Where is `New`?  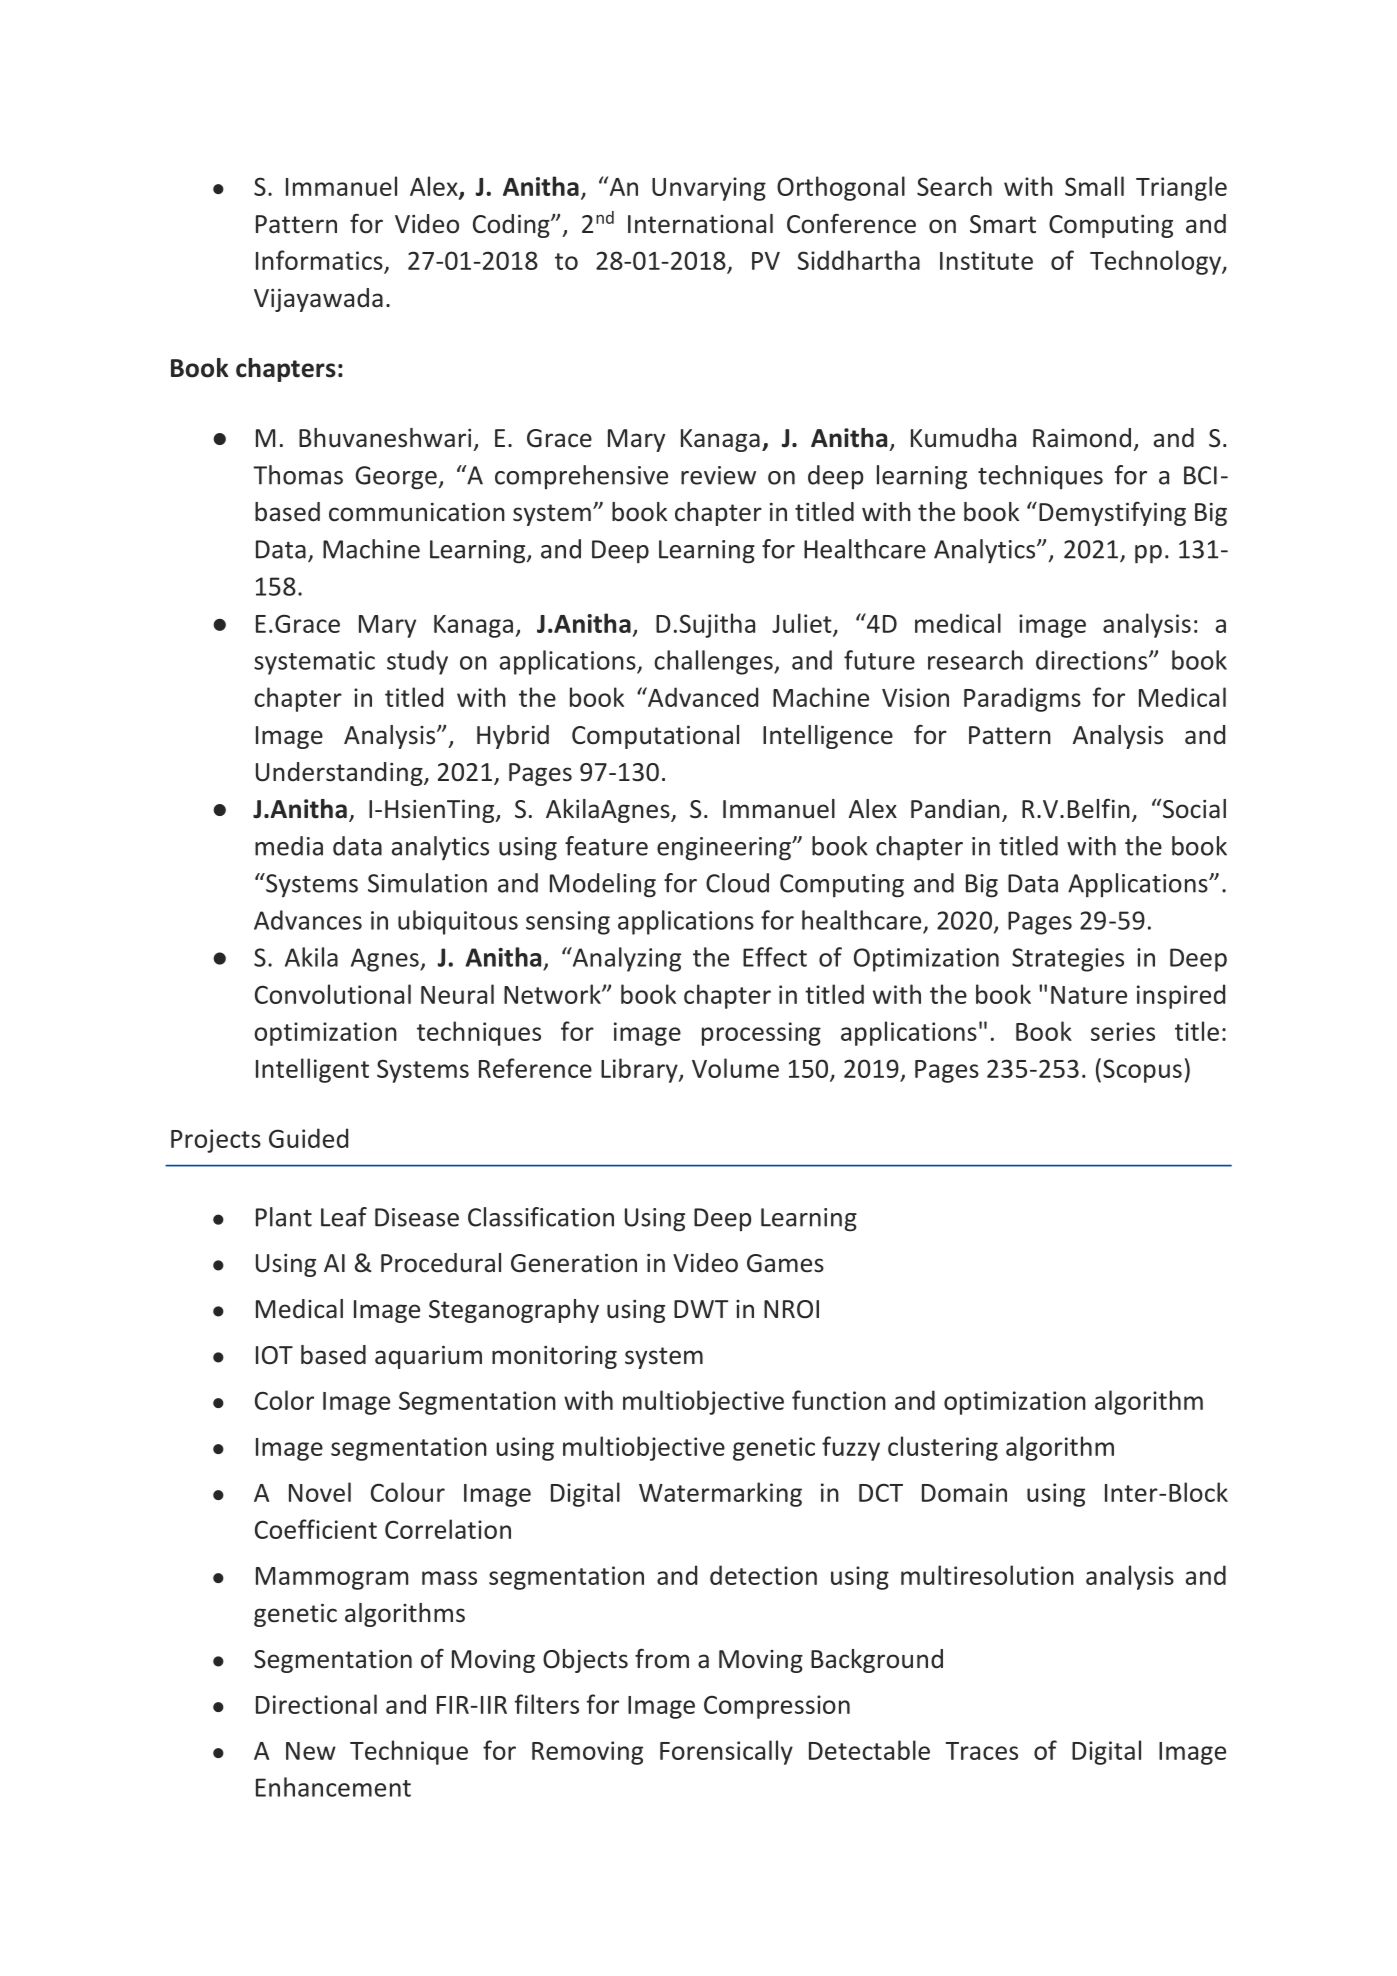 New is located at coordinates (311, 1751).
